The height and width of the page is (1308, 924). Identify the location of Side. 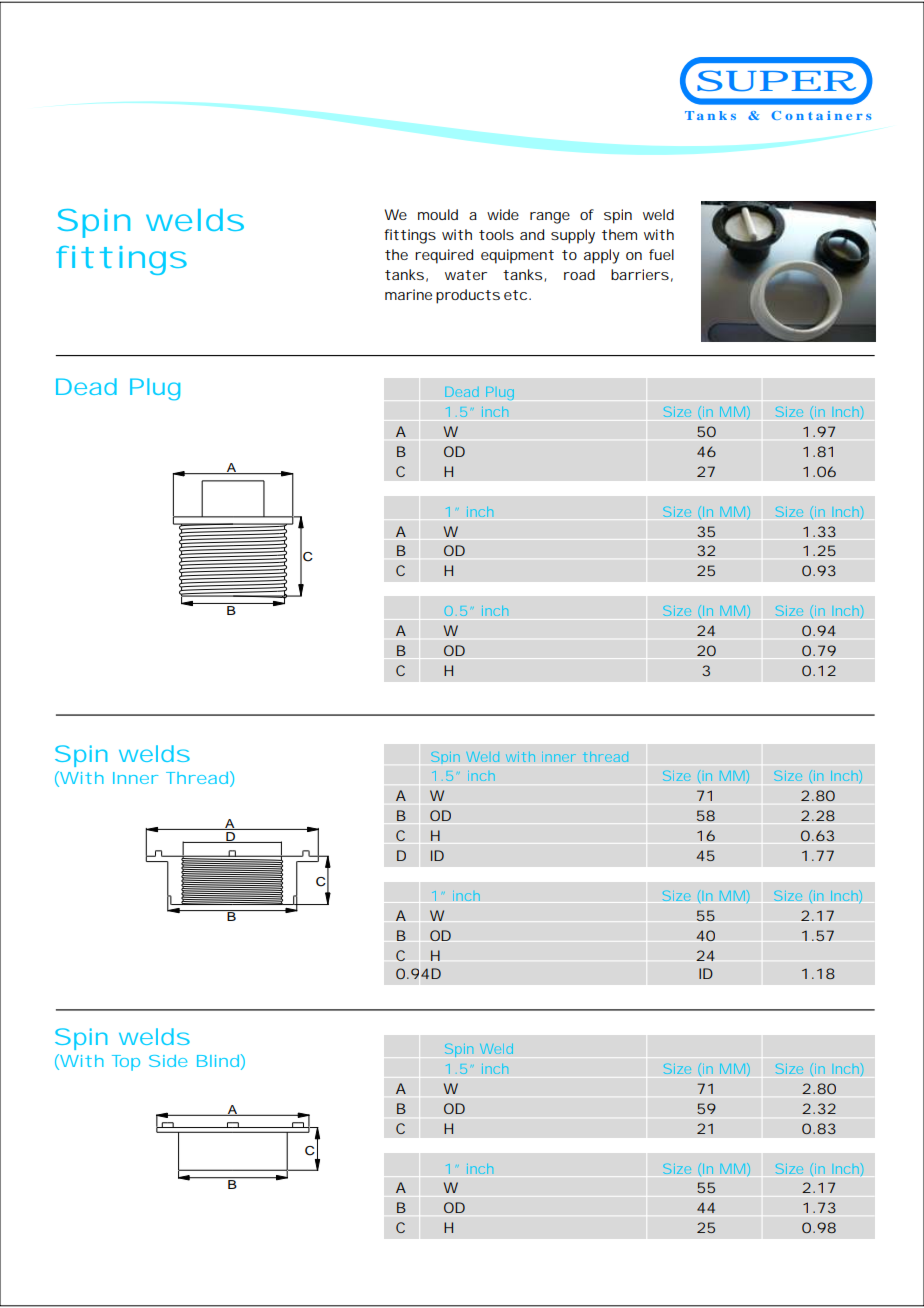
(168, 1061).
